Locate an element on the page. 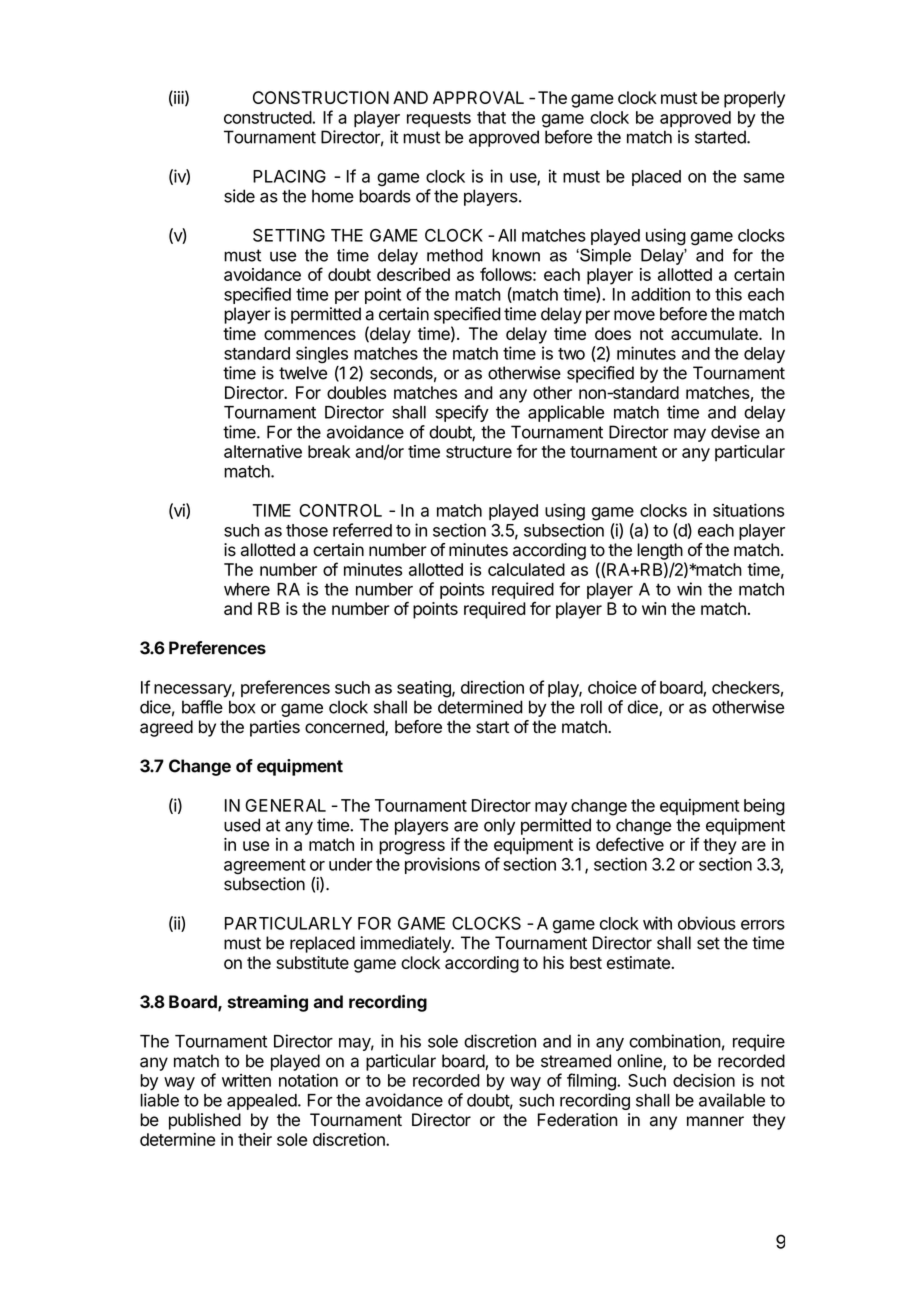  structure is located at coordinates (479, 452).
